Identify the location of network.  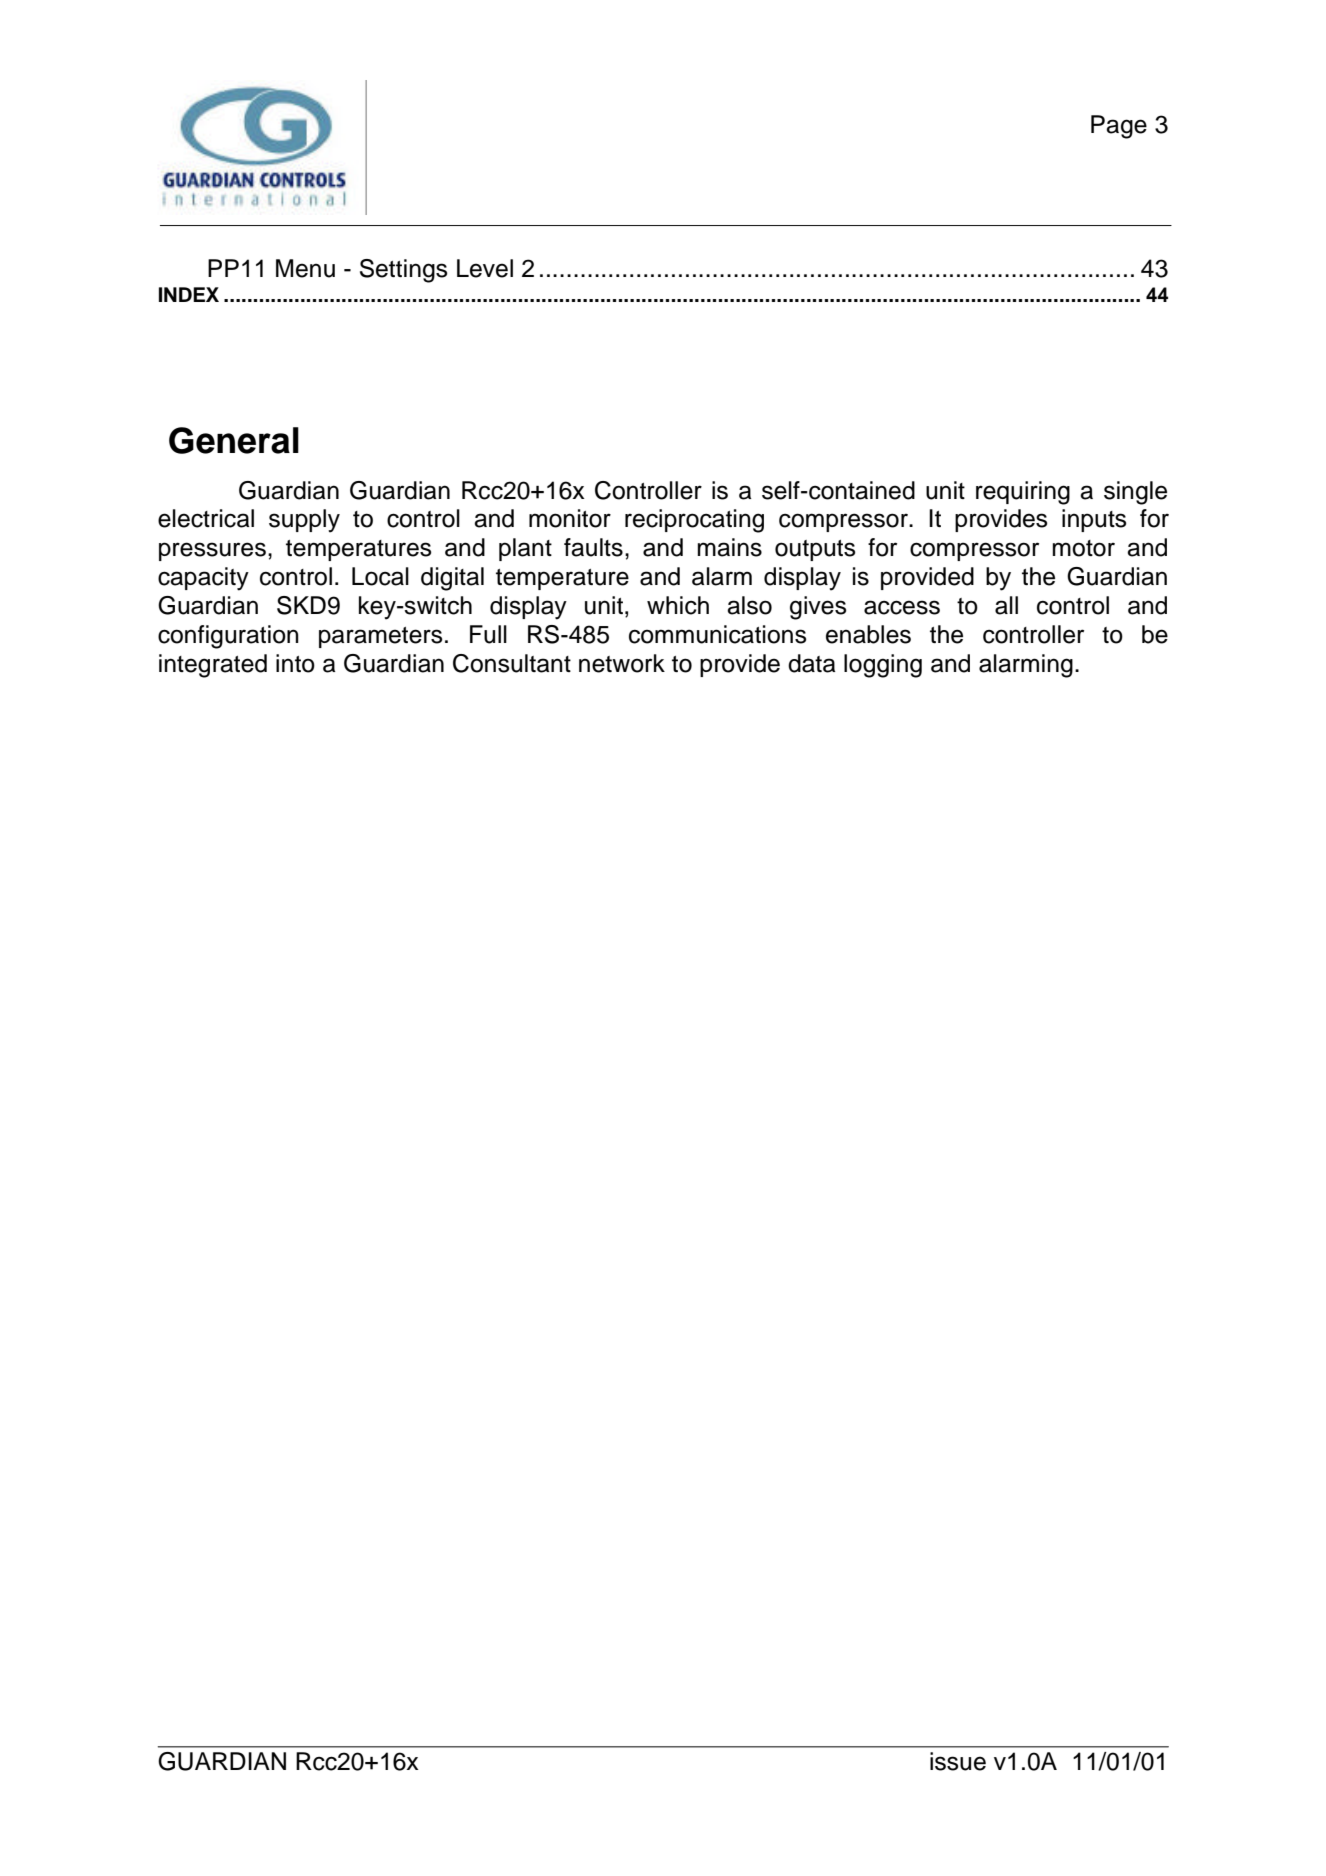
(622, 663).
